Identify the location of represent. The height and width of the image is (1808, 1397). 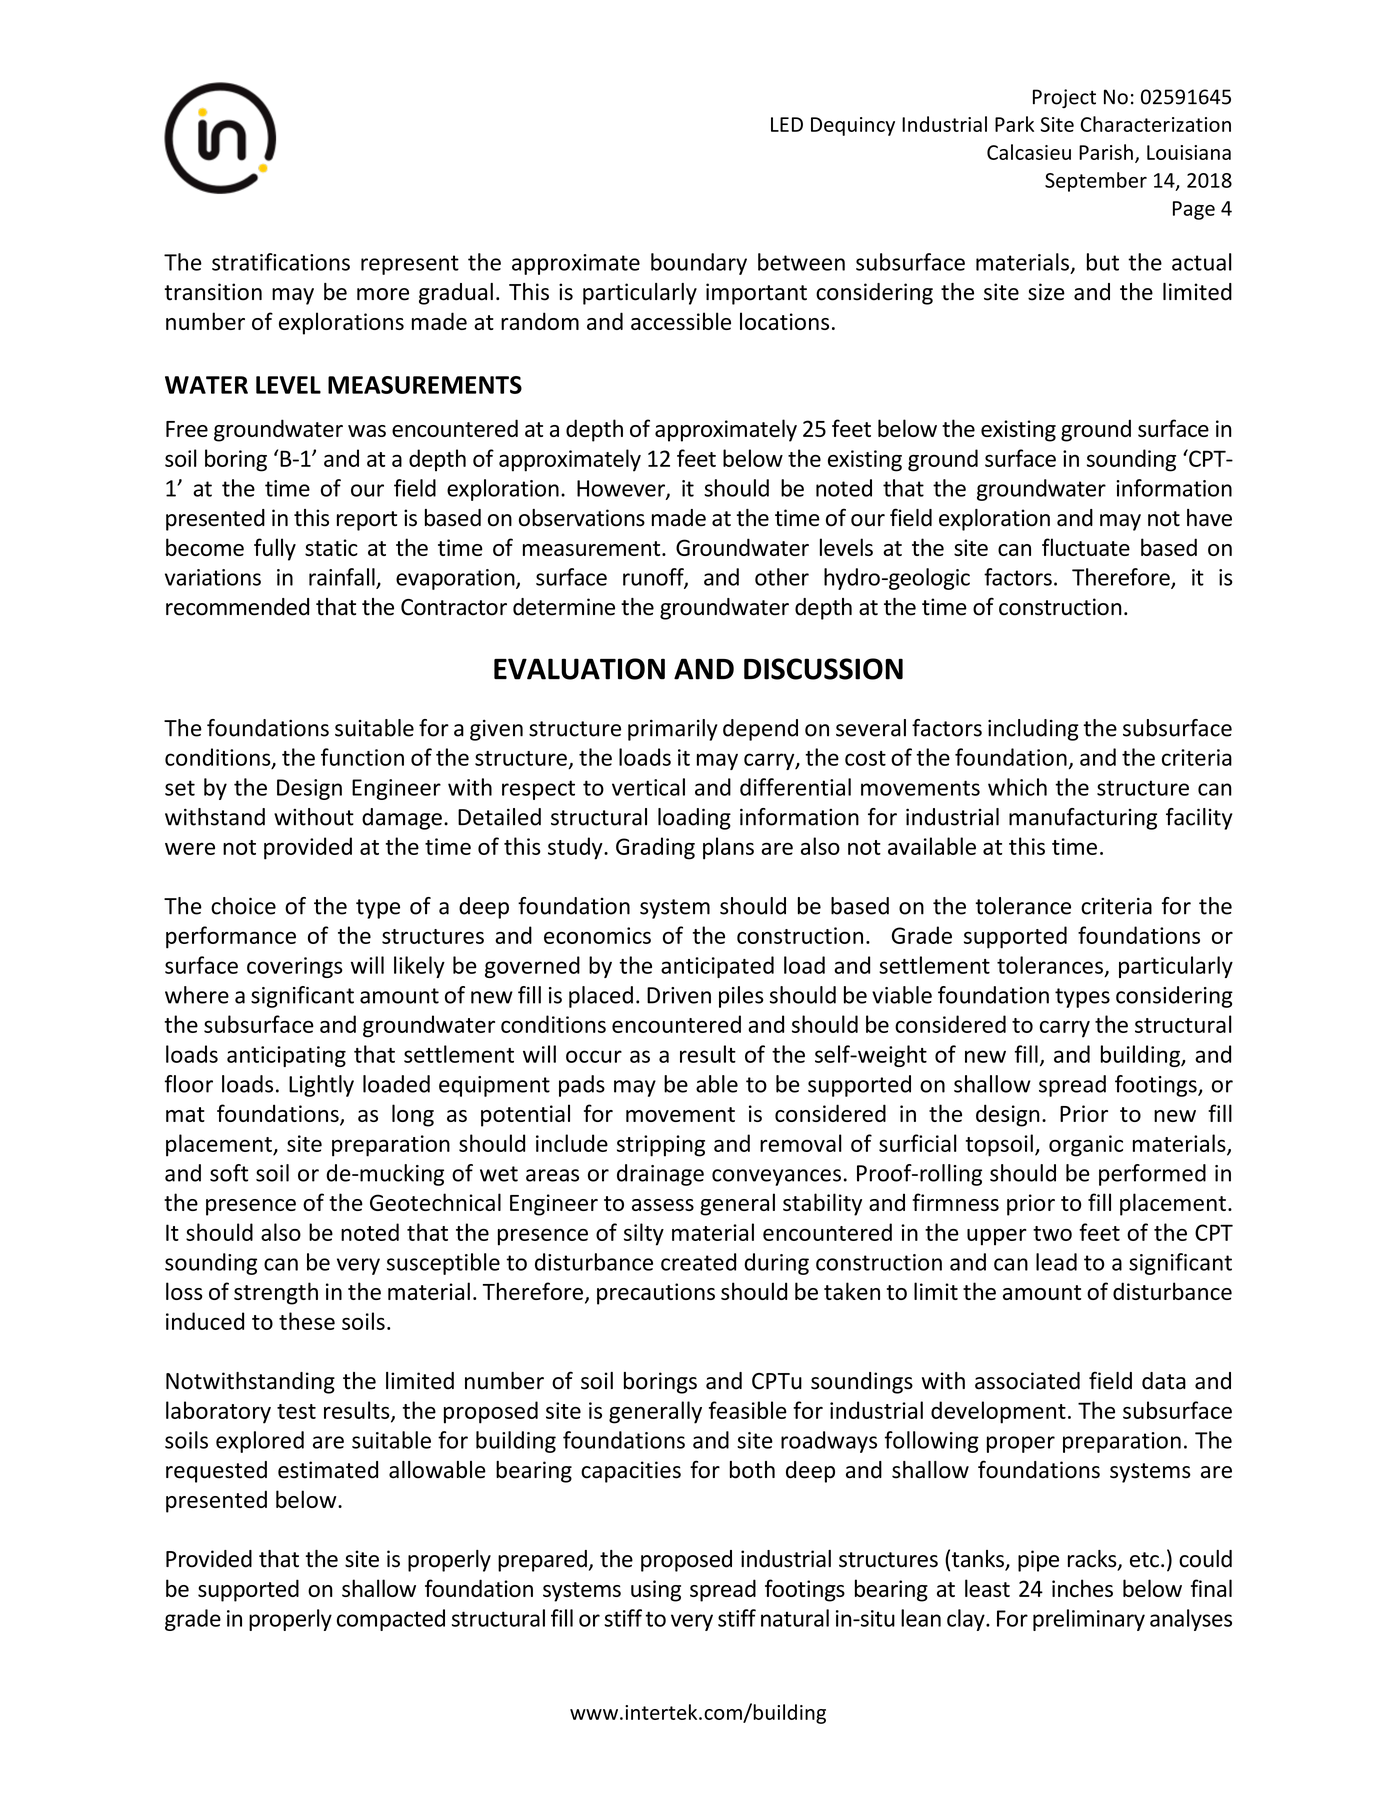
(410, 265).
